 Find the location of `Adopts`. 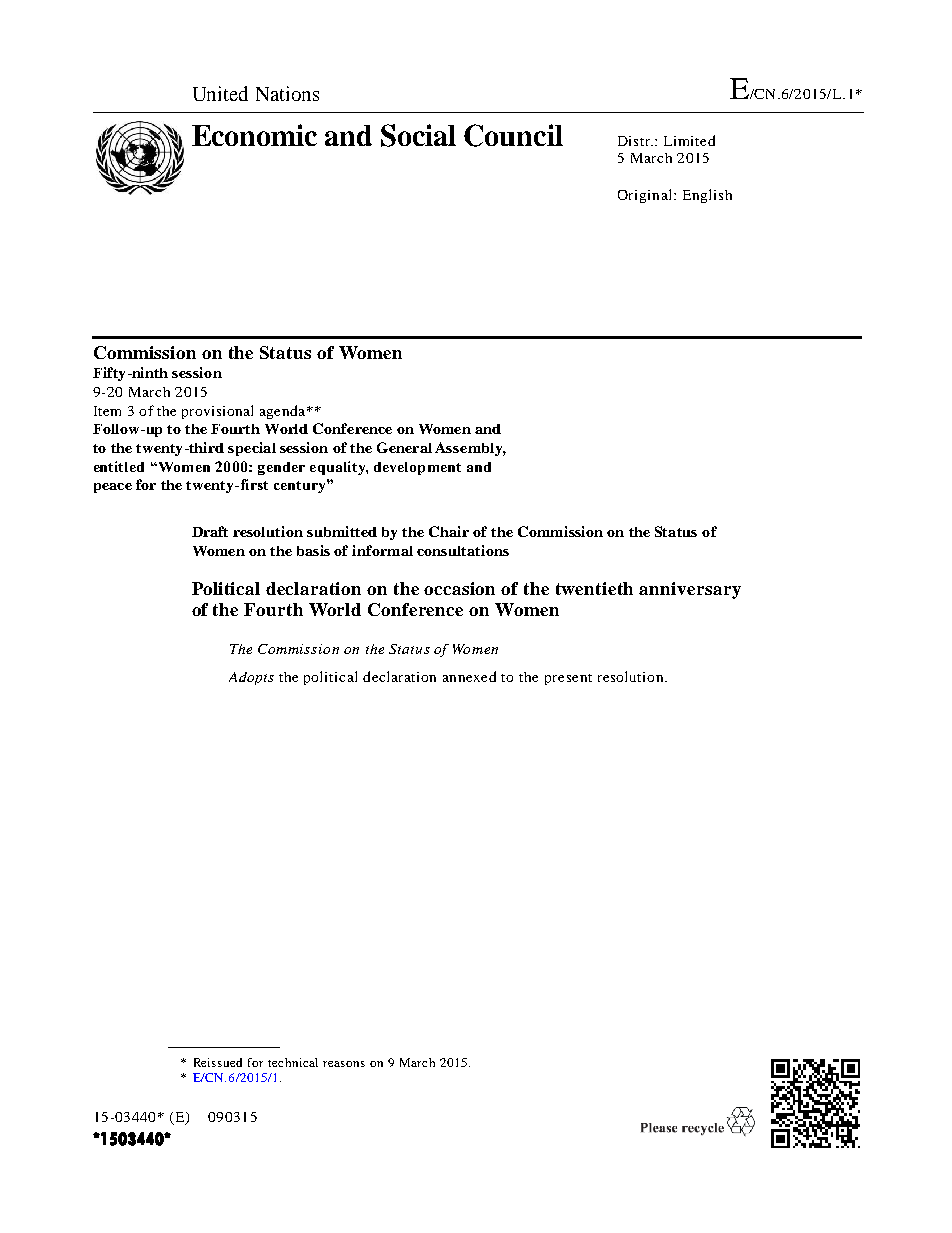

Adopts is located at coordinates (251, 678).
